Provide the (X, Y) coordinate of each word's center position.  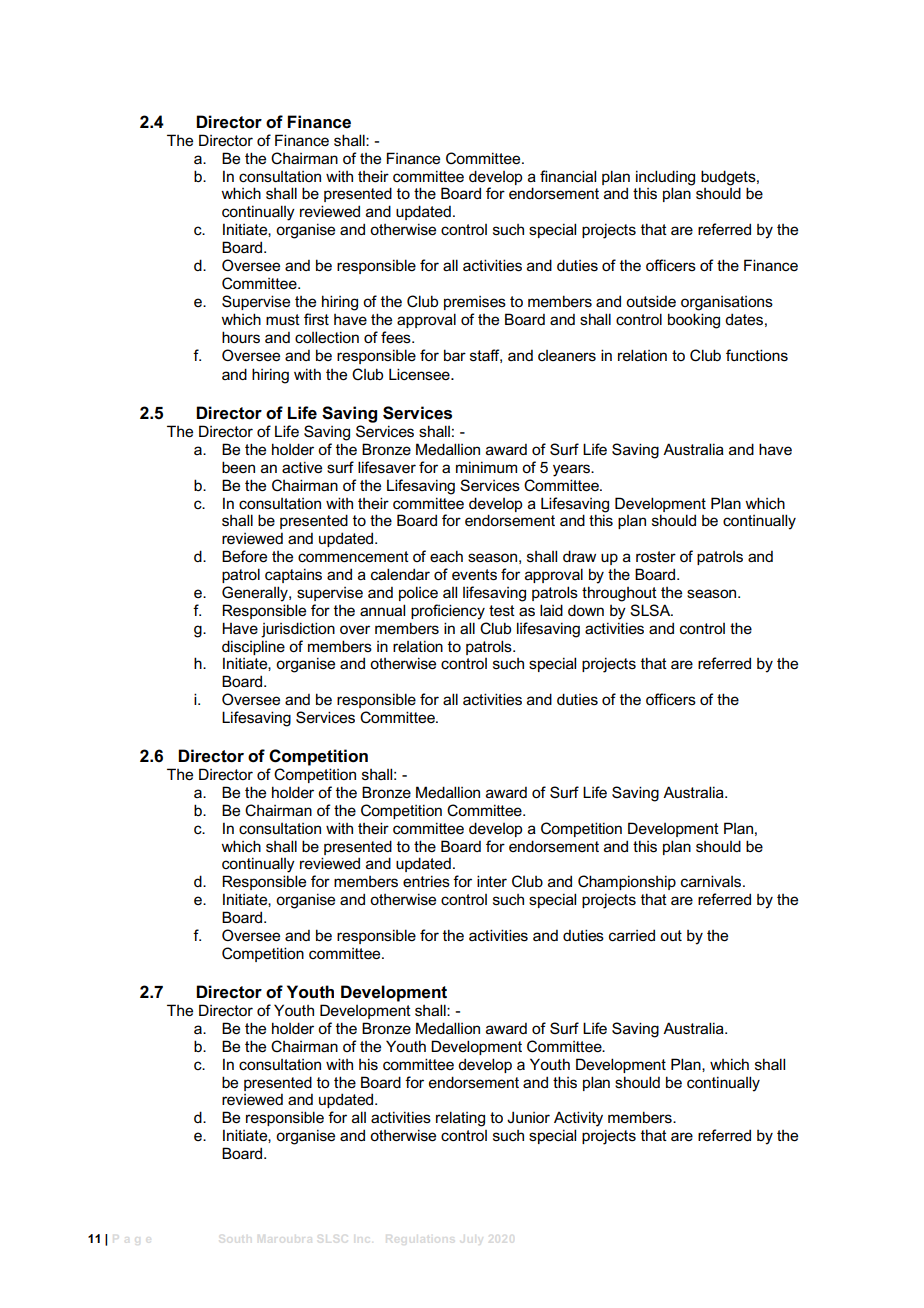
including (665, 178)
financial (568, 176)
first (316, 319)
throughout (619, 594)
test (502, 610)
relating (460, 1119)
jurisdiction (298, 630)
